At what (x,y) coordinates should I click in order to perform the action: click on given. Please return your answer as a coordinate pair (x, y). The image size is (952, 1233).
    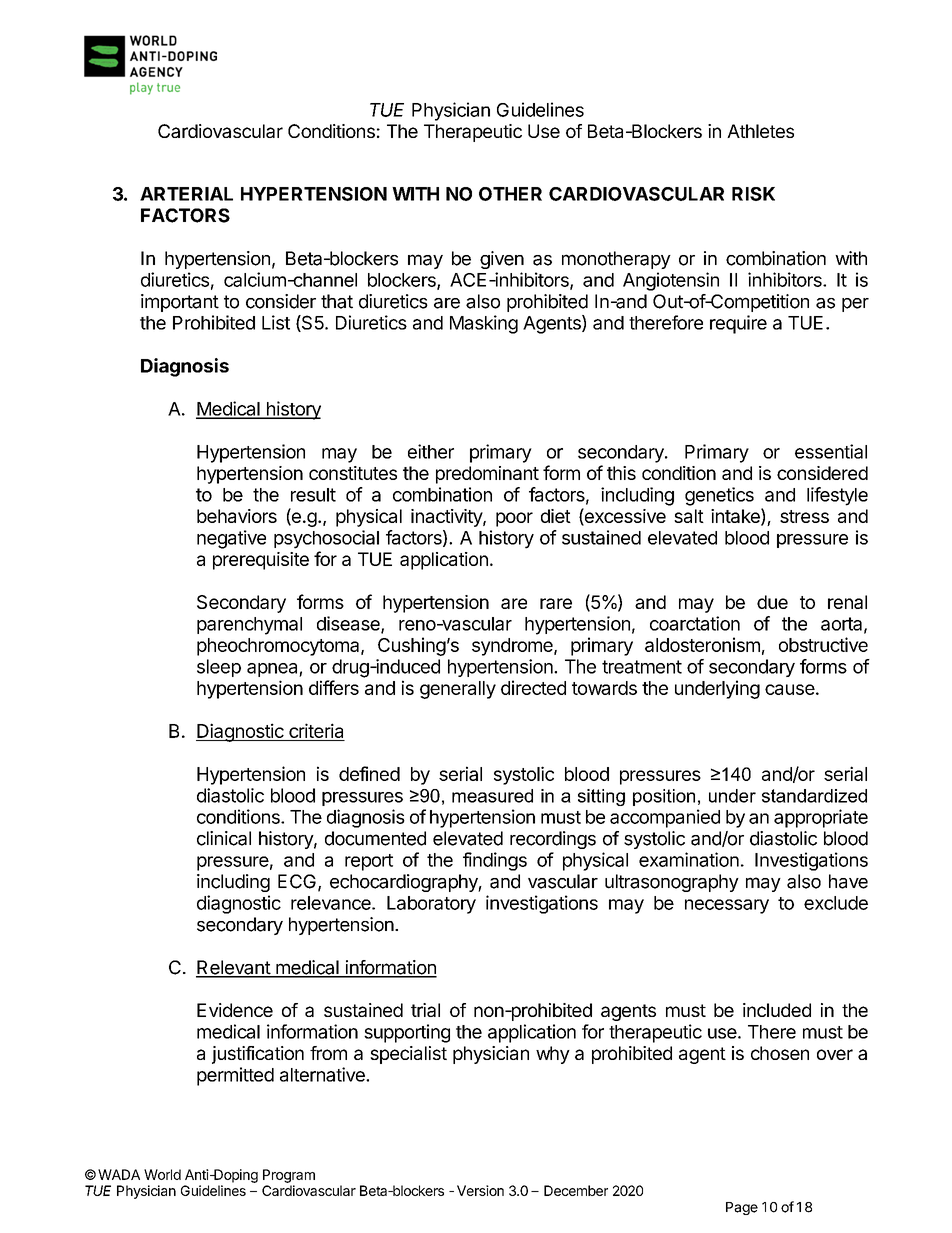
    Looking at the image, I should click on (502, 260).
